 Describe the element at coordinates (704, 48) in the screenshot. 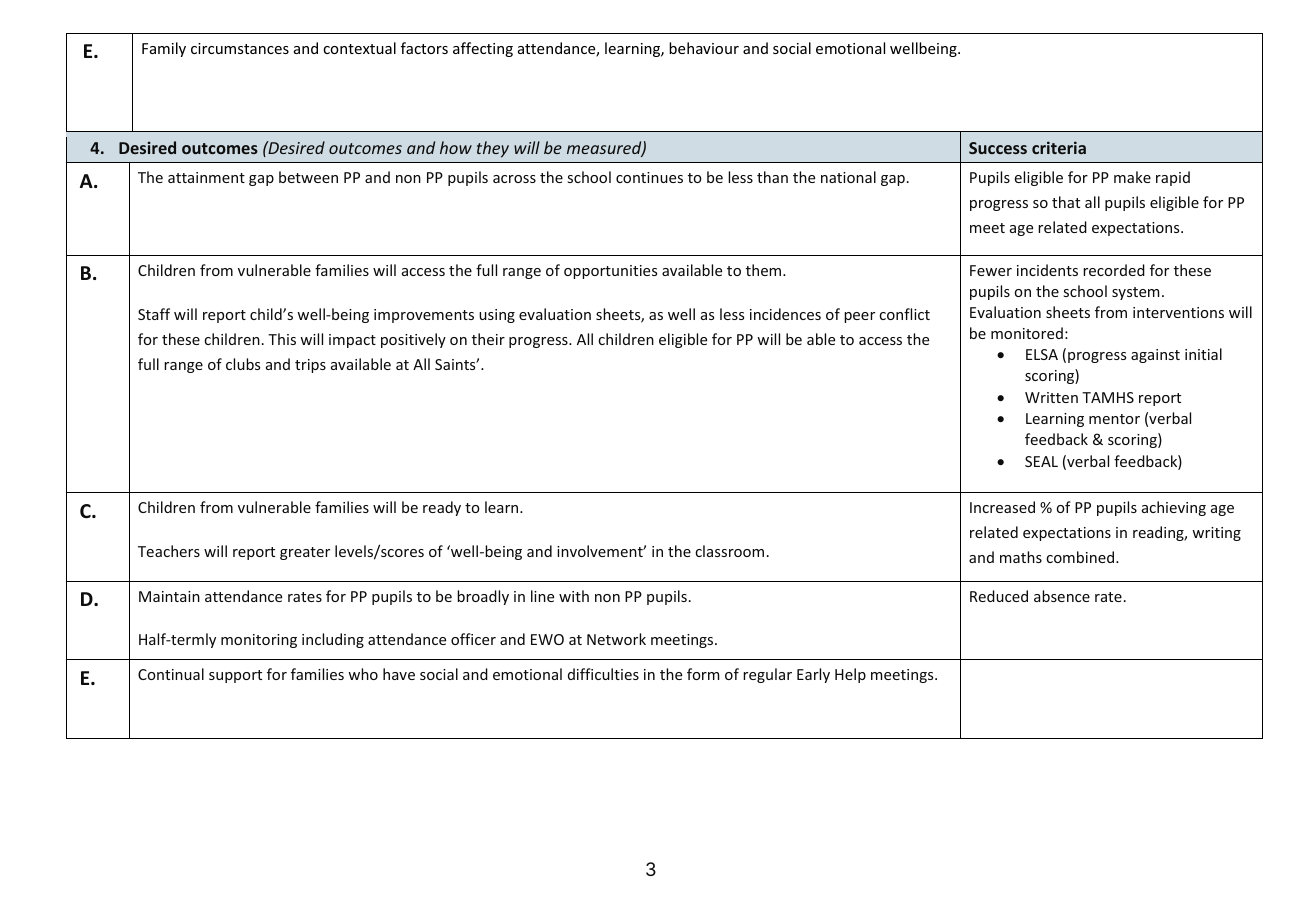

I see `behaviour` at that location.
